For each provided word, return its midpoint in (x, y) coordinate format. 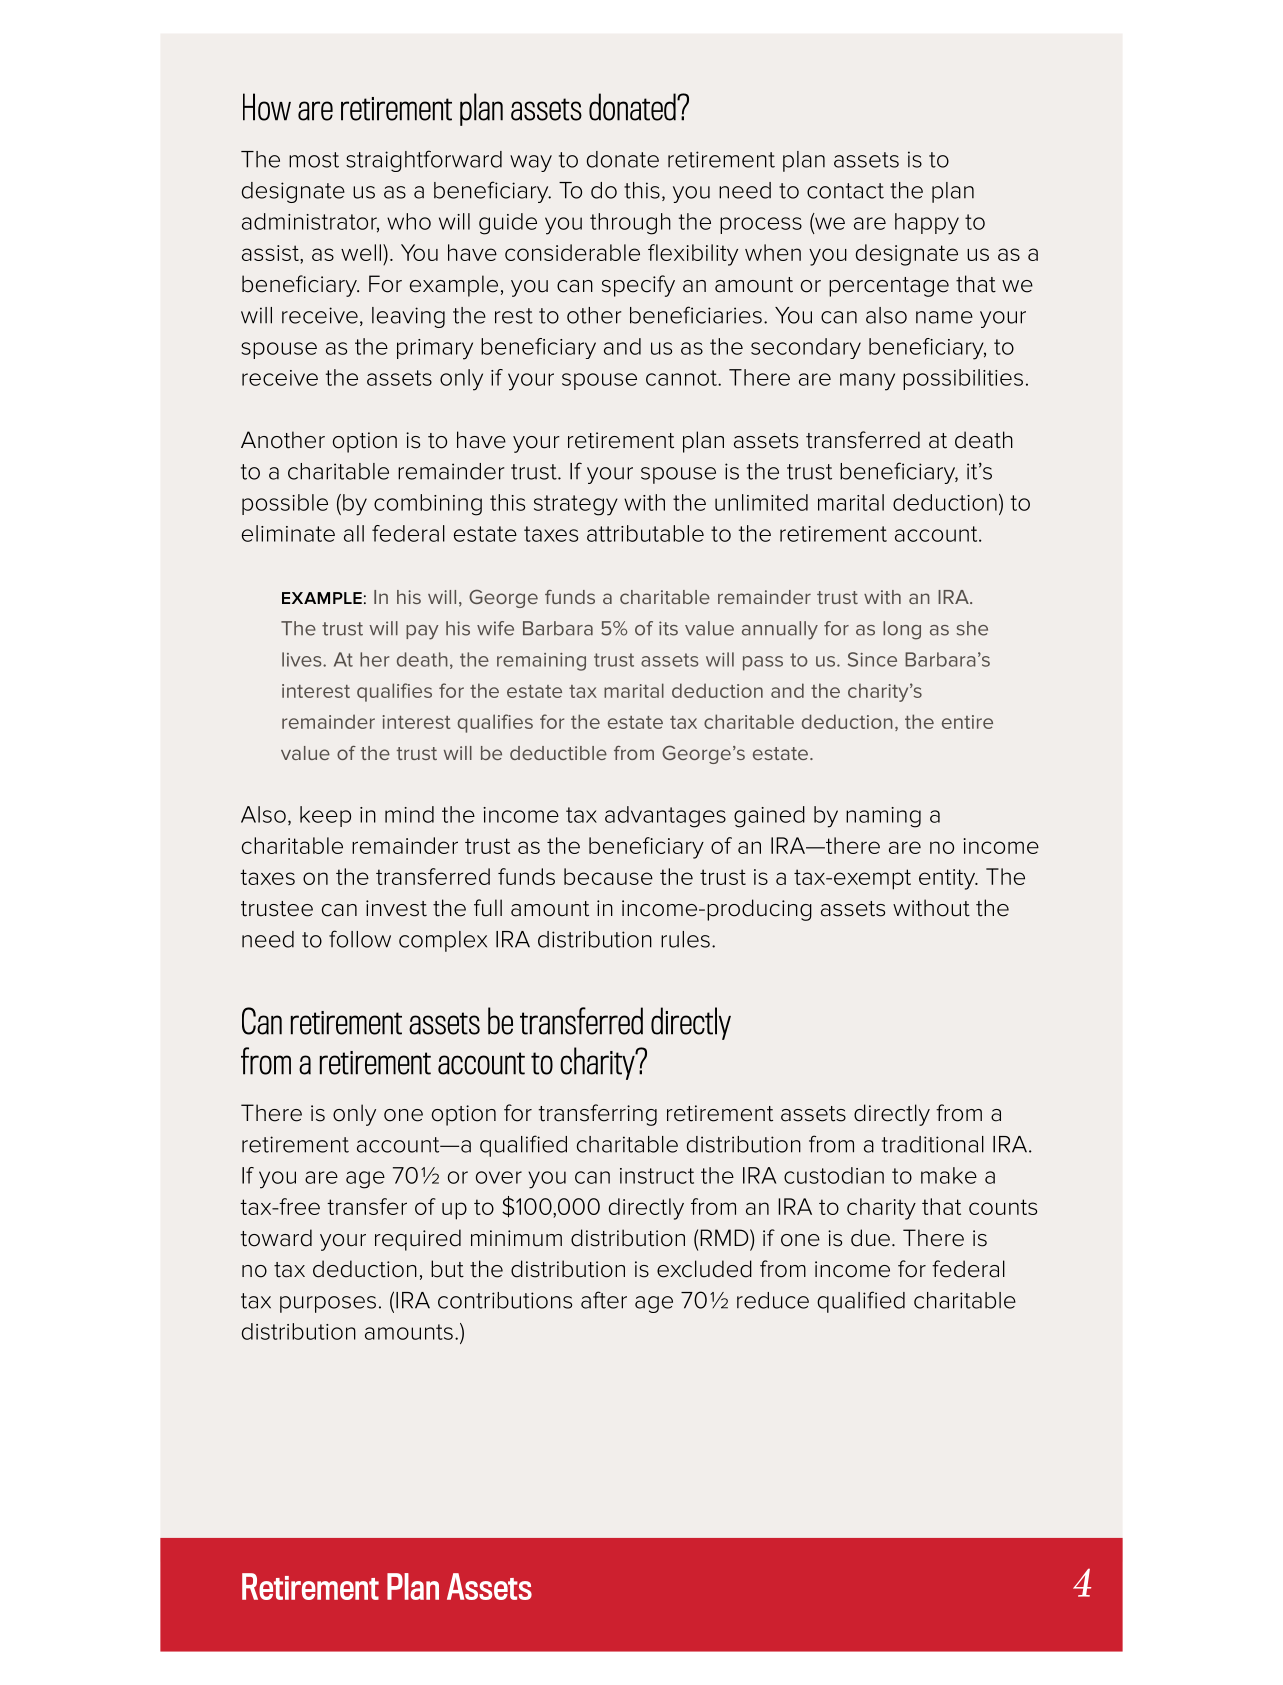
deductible (558, 753)
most (314, 160)
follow (360, 939)
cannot (682, 378)
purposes (328, 1304)
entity (948, 879)
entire (967, 722)
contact (845, 191)
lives (303, 659)
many (867, 382)
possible (285, 504)
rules (685, 939)
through (630, 224)
